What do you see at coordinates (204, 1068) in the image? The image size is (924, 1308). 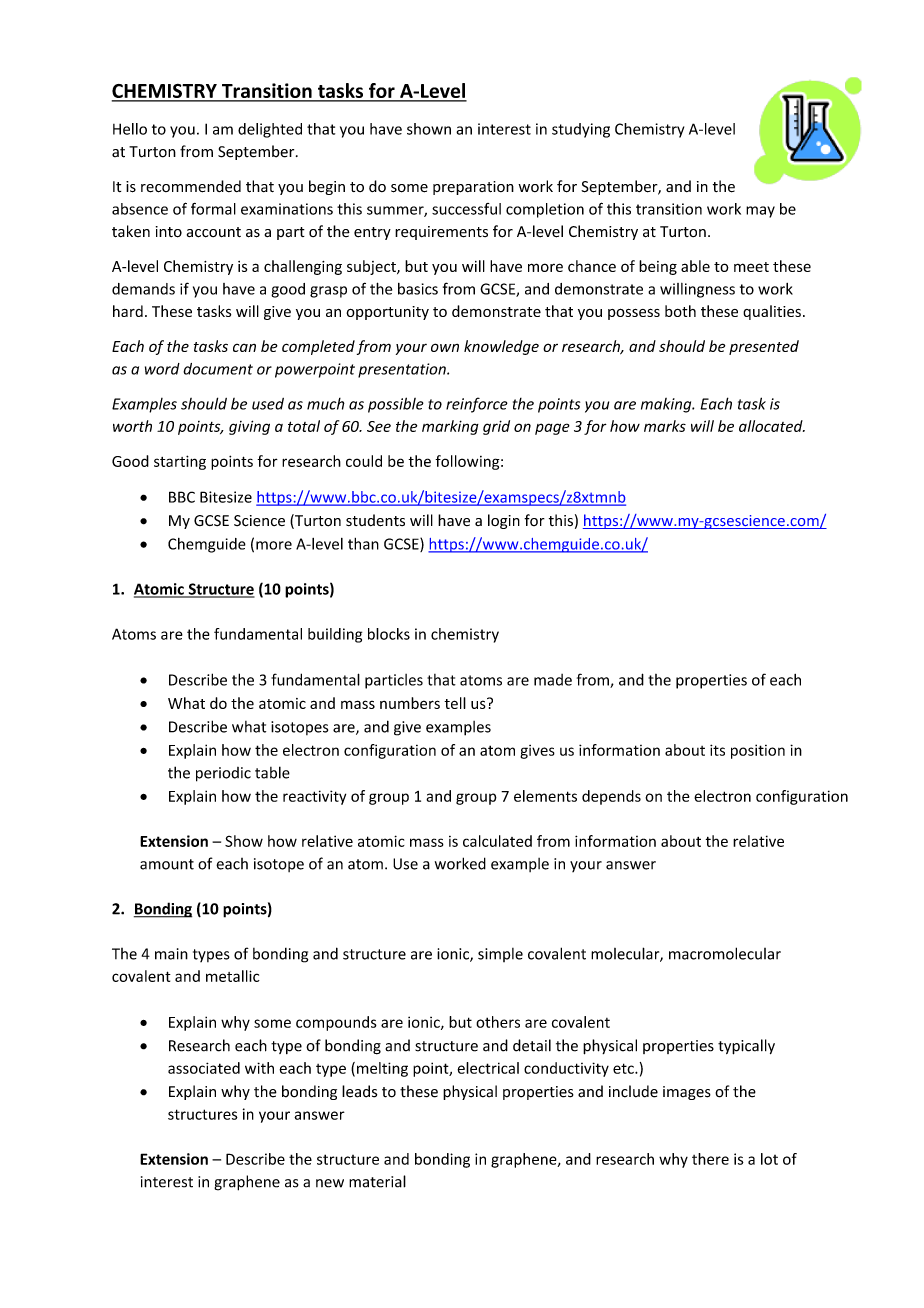 I see `associated` at bounding box center [204, 1068].
